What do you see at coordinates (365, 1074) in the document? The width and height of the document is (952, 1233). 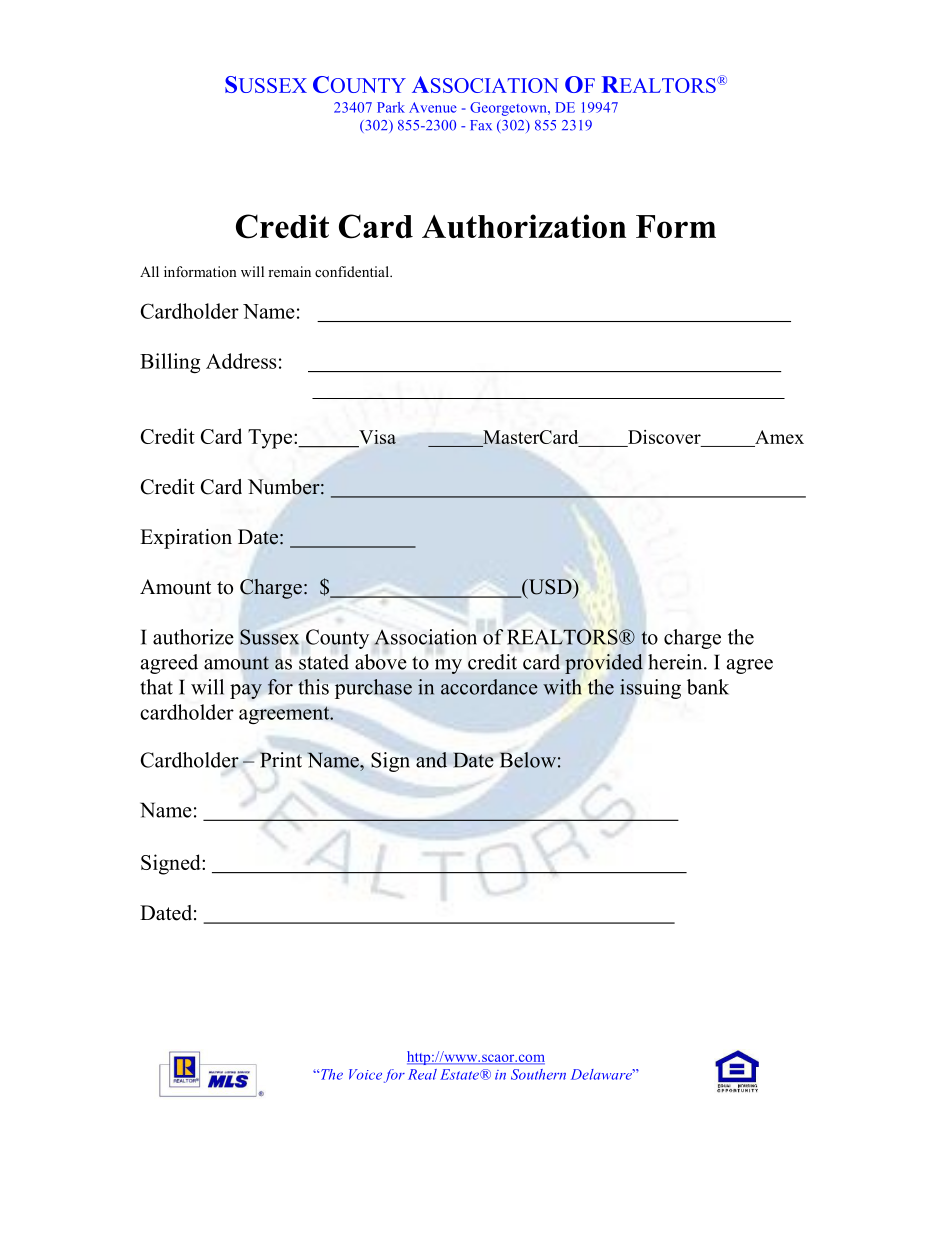 I see `Voice` at bounding box center [365, 1074].
